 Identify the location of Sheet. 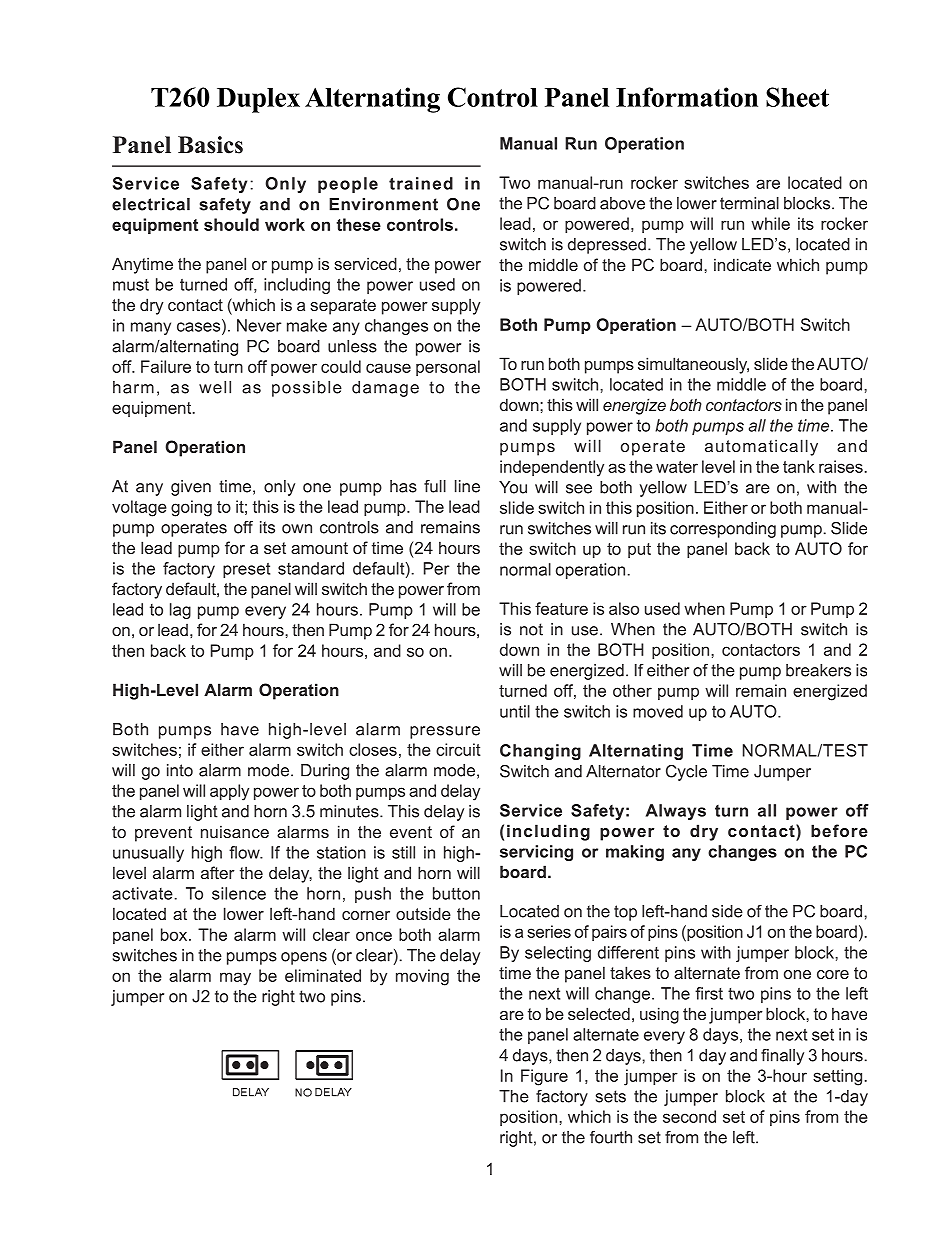
(797, 97).
